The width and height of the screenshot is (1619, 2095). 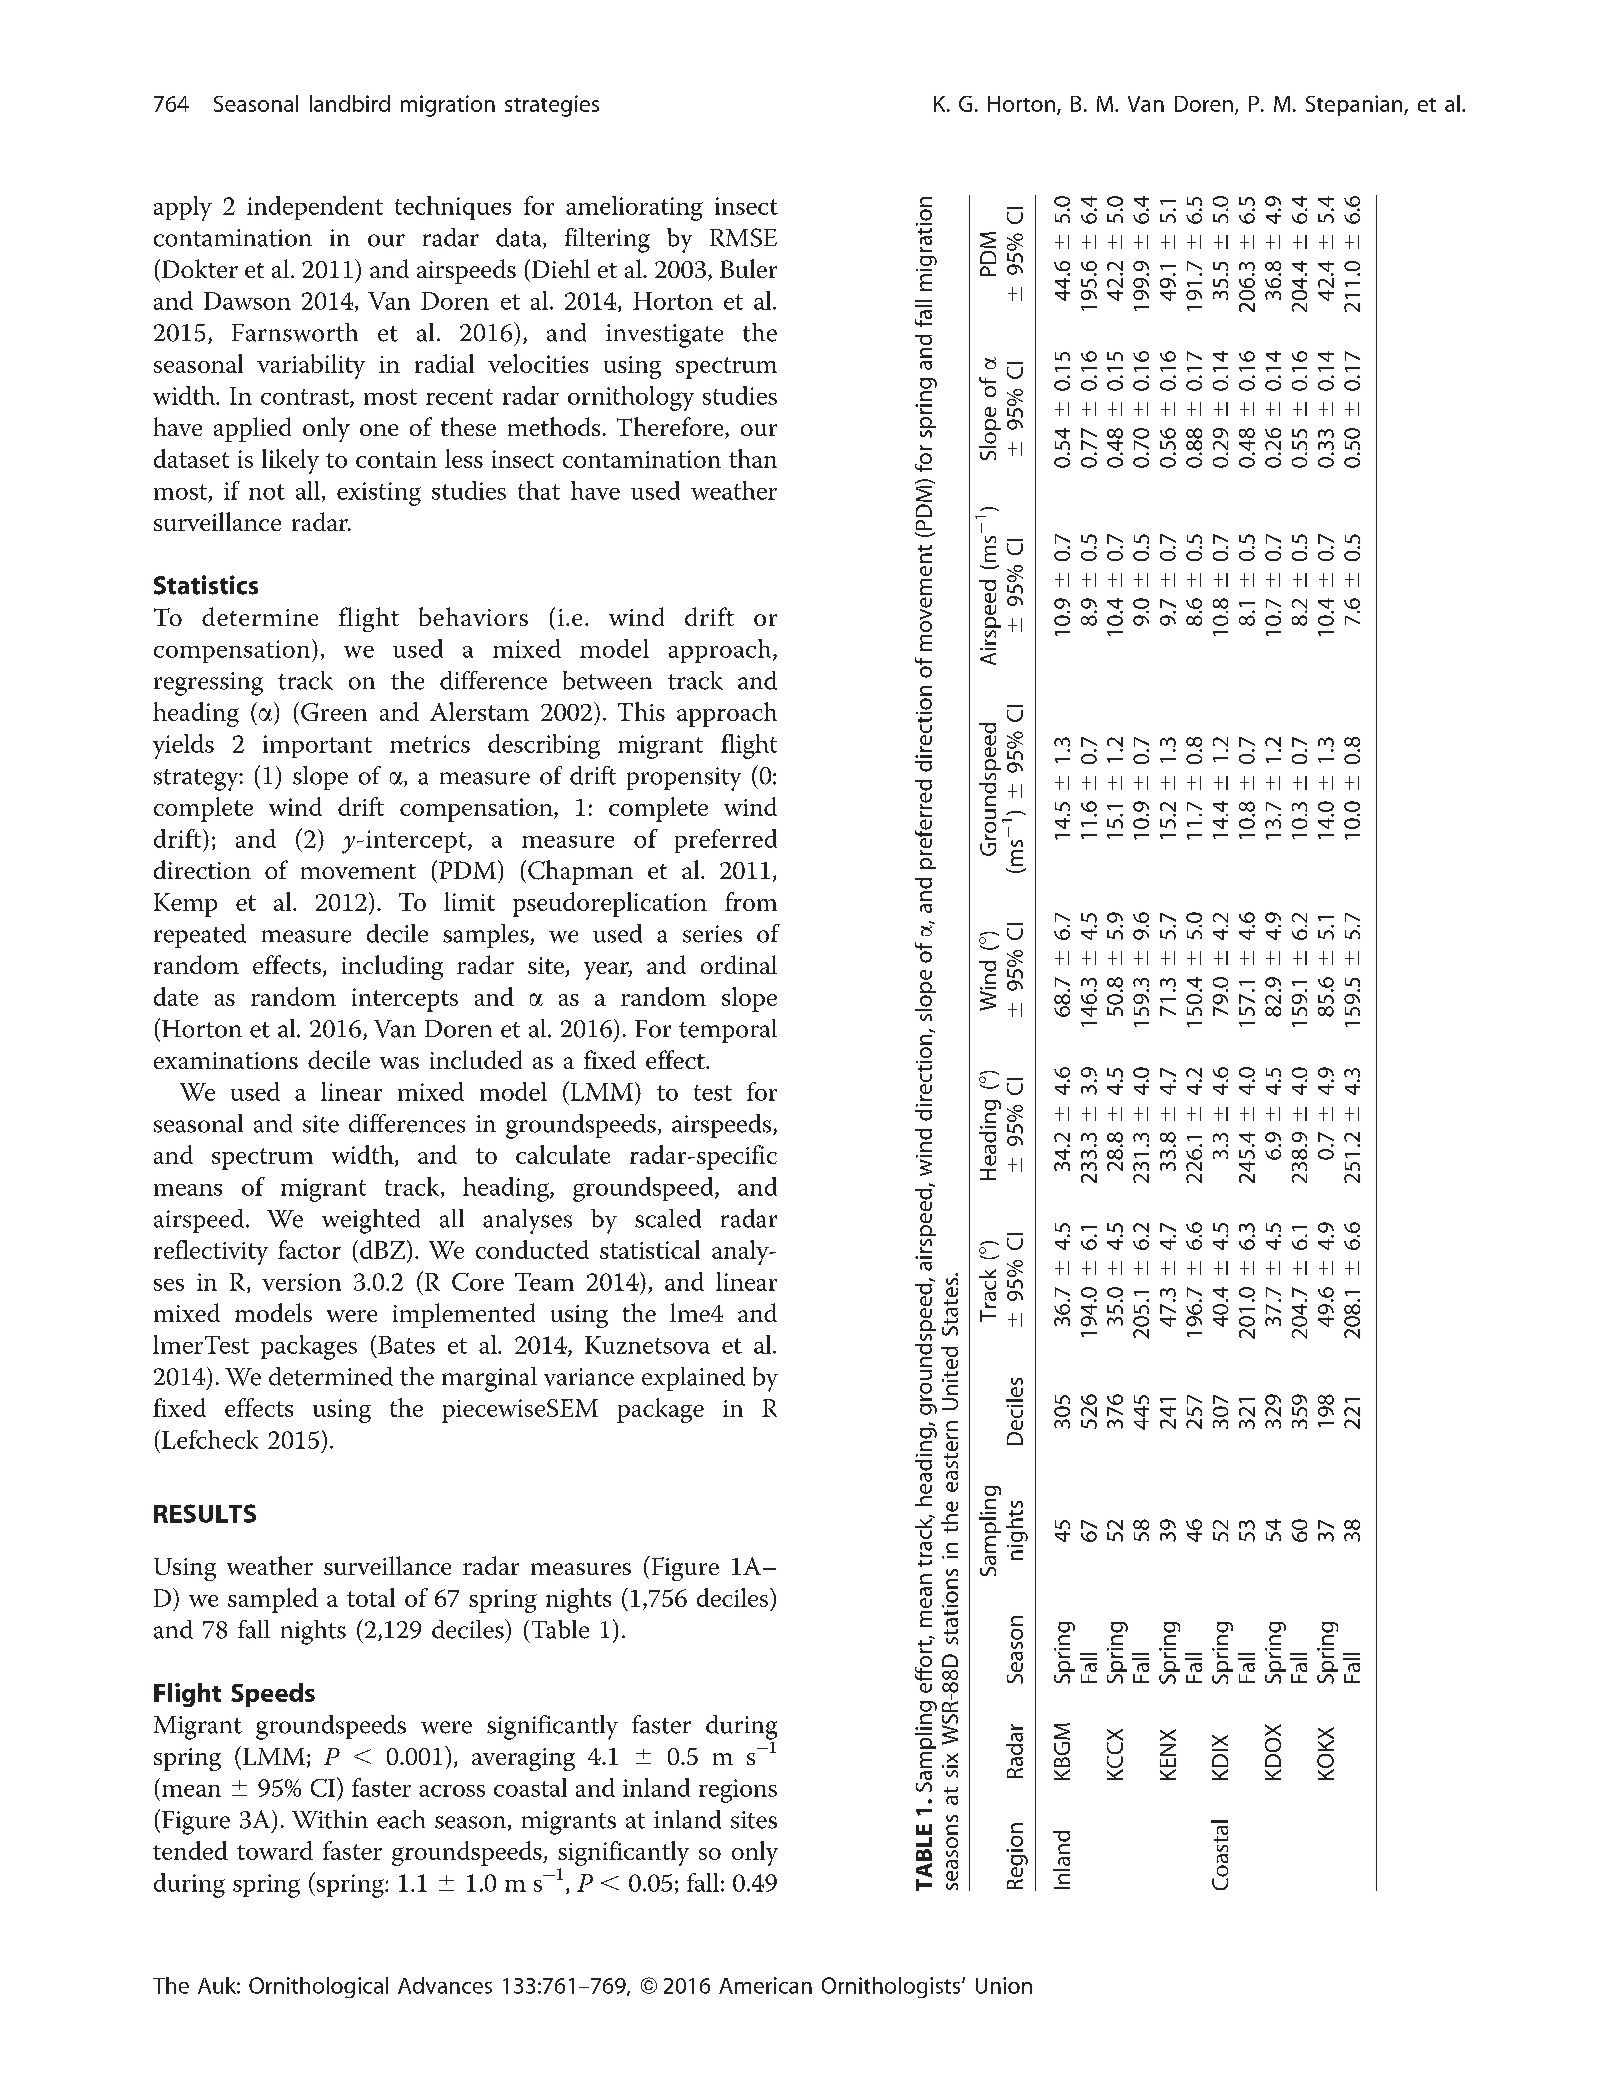 What do you see at coordinates (693, 1379) in the screenshot?
I see `explained` at bounding box center [693, 1379].
